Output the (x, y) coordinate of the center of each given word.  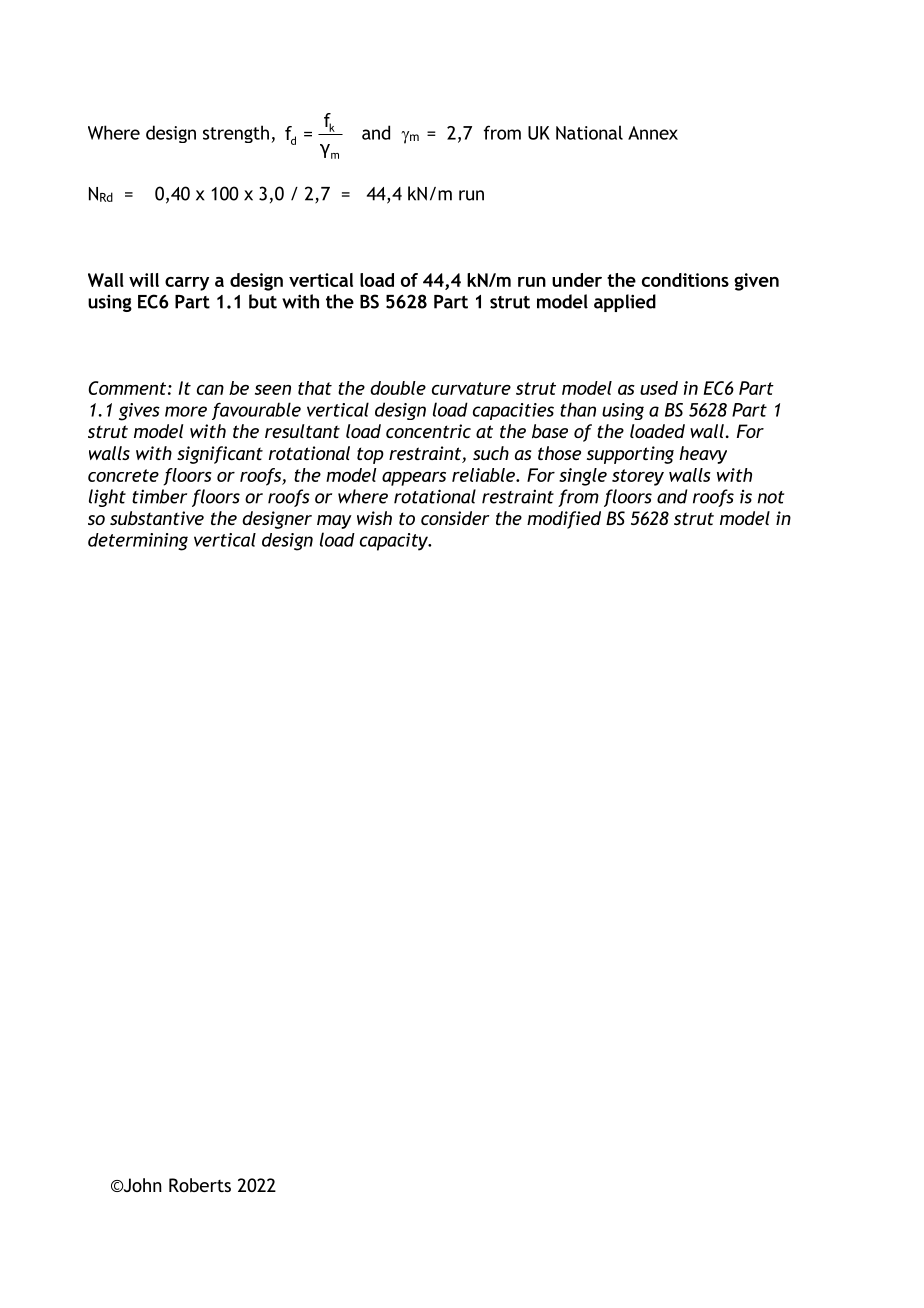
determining (138, 542)
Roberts (200, 1185)
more (186, 411)
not (771, 497)
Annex (653, 133)
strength (236, 134)
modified (564, 520)
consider (455, 518)
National (589, 132)
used (659, 388)
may (334, 522)
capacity (395, 542)
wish (374, 518)
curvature (471, 388)
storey (638, 477)
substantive (157, 518)
